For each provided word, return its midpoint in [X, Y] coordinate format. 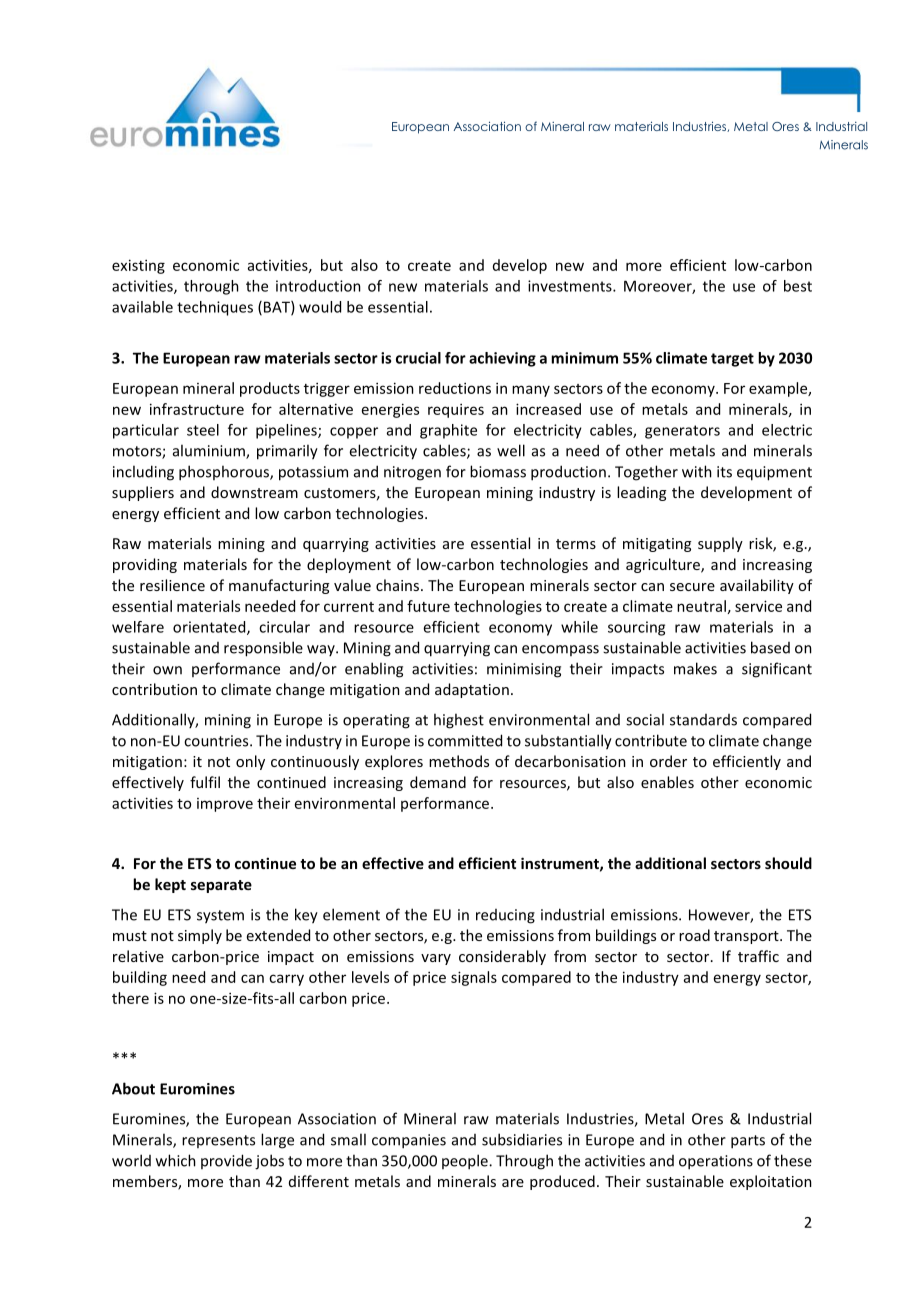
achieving [502, 359]
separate [221, 886]
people [466, 1162]
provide [226, 1161]
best [798, 286]
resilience [172, 585]
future [428, 606]
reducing [505, 916]
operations [716, 1162]
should [788, 863]
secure [692, 587]
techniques [215, 308]
